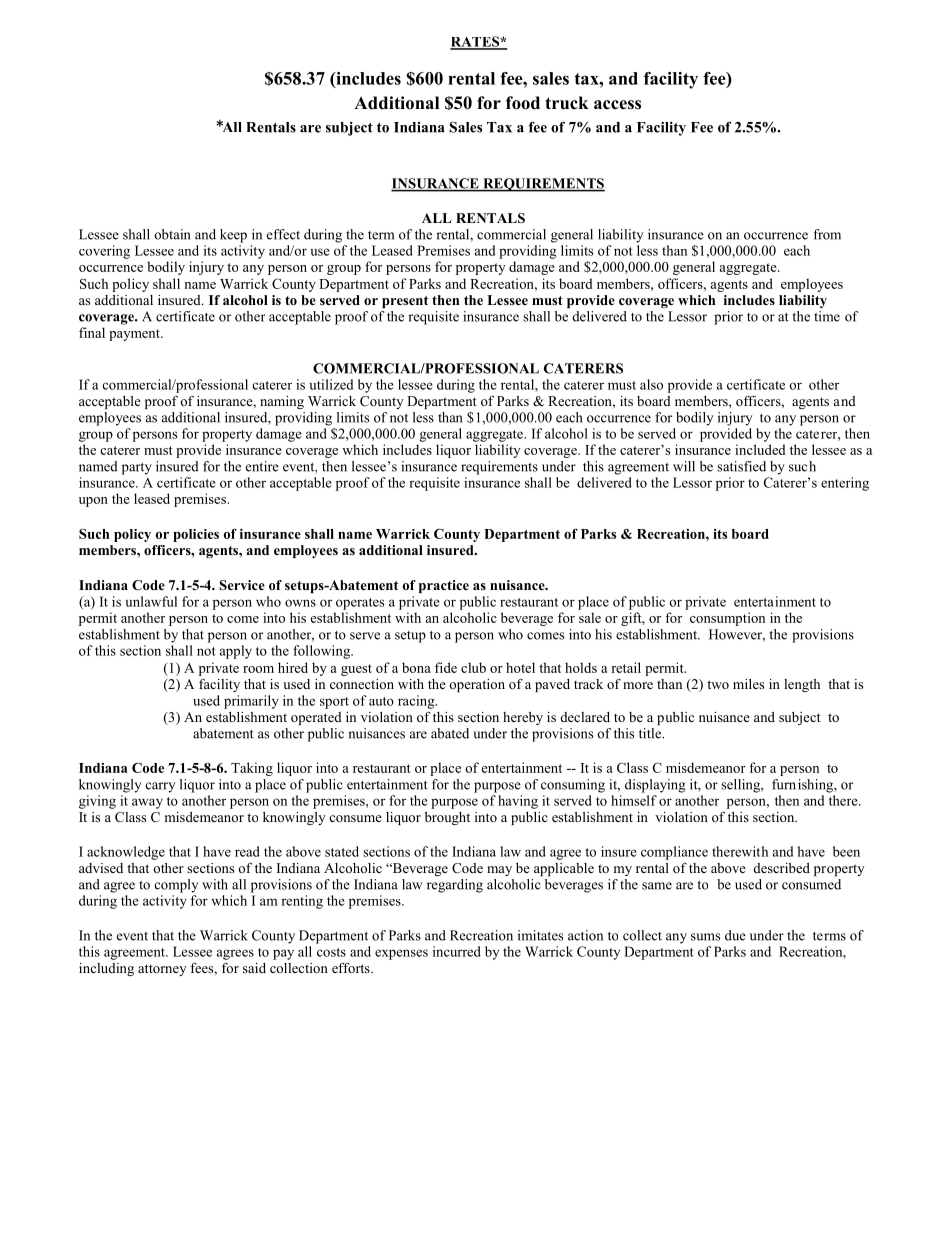  Describe the element at coordinates (617, 105) in the screenshot. I see `access` at that location.
